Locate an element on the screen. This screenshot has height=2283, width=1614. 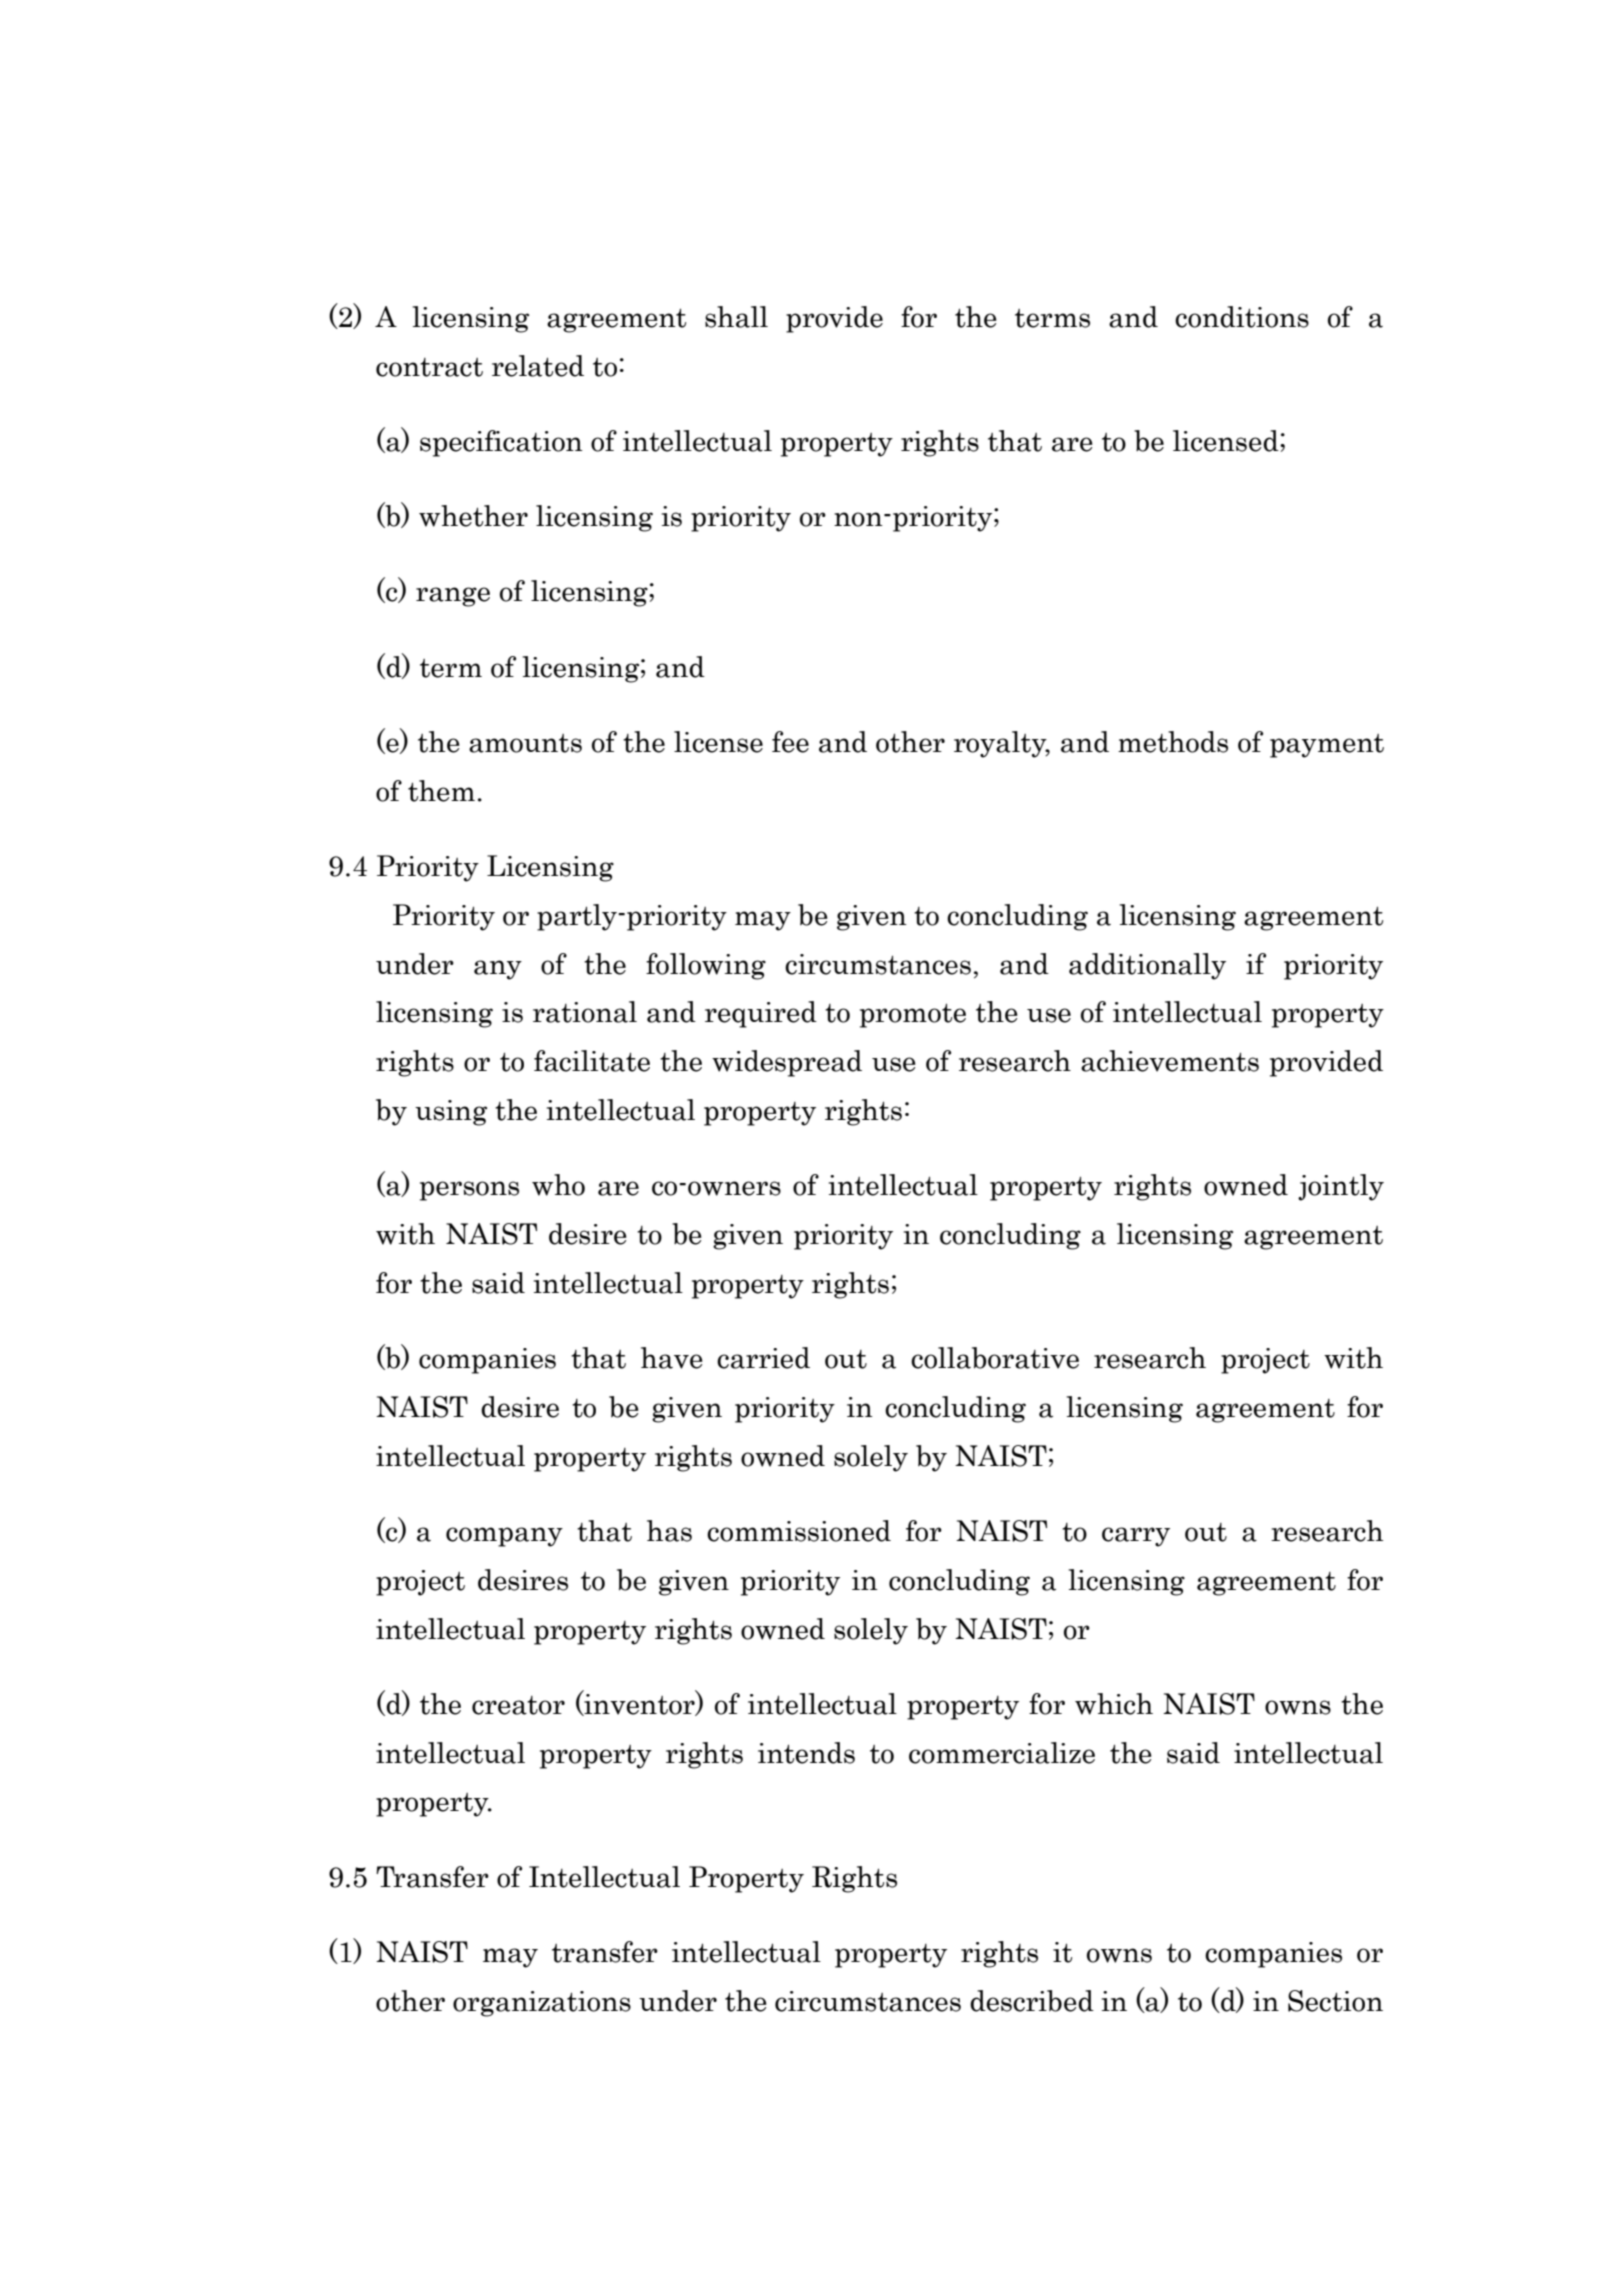
organizations is located at coordinates (542, 2004).
